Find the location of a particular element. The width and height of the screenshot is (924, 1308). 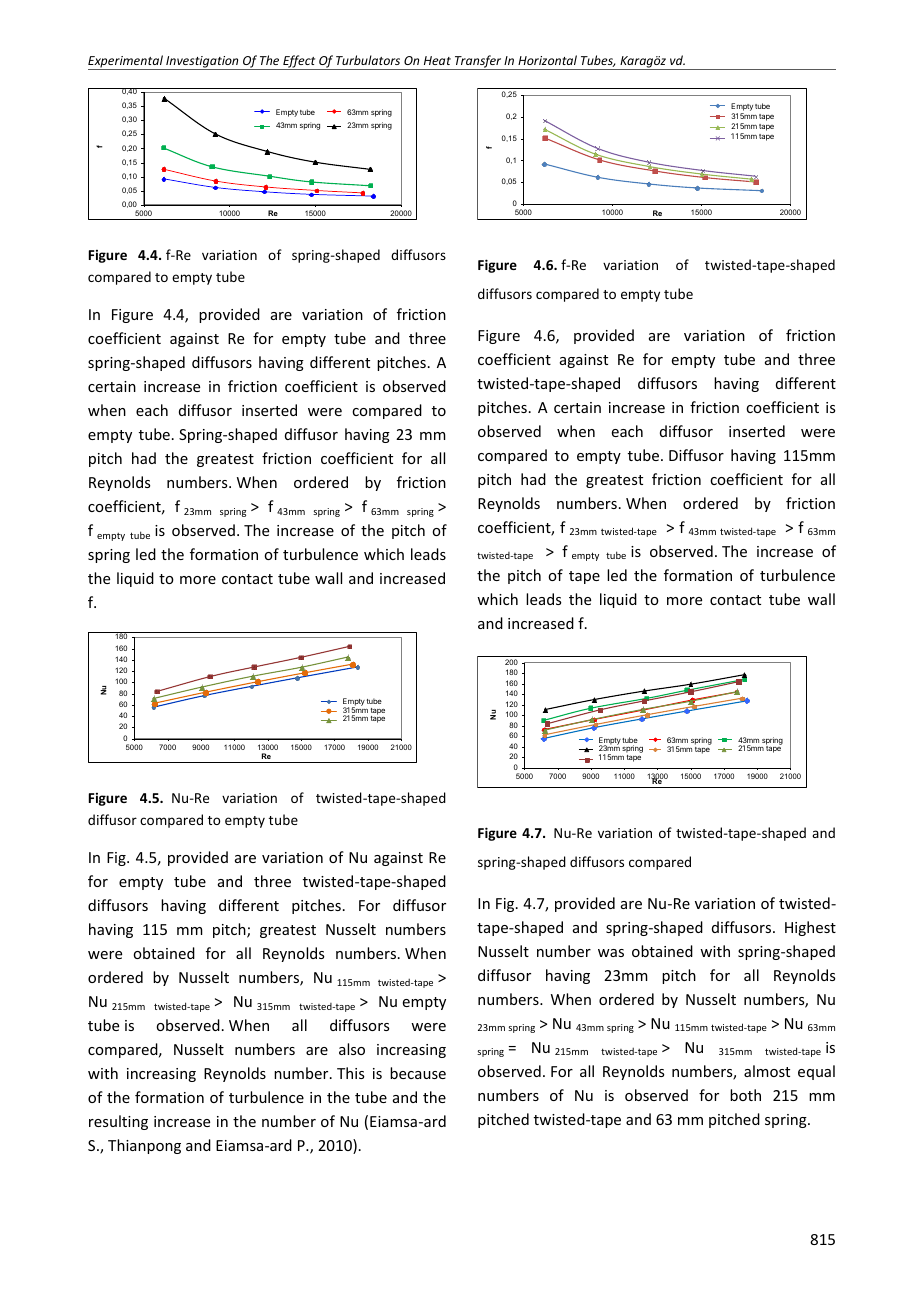

because is located at coordinates (418, 1073).
